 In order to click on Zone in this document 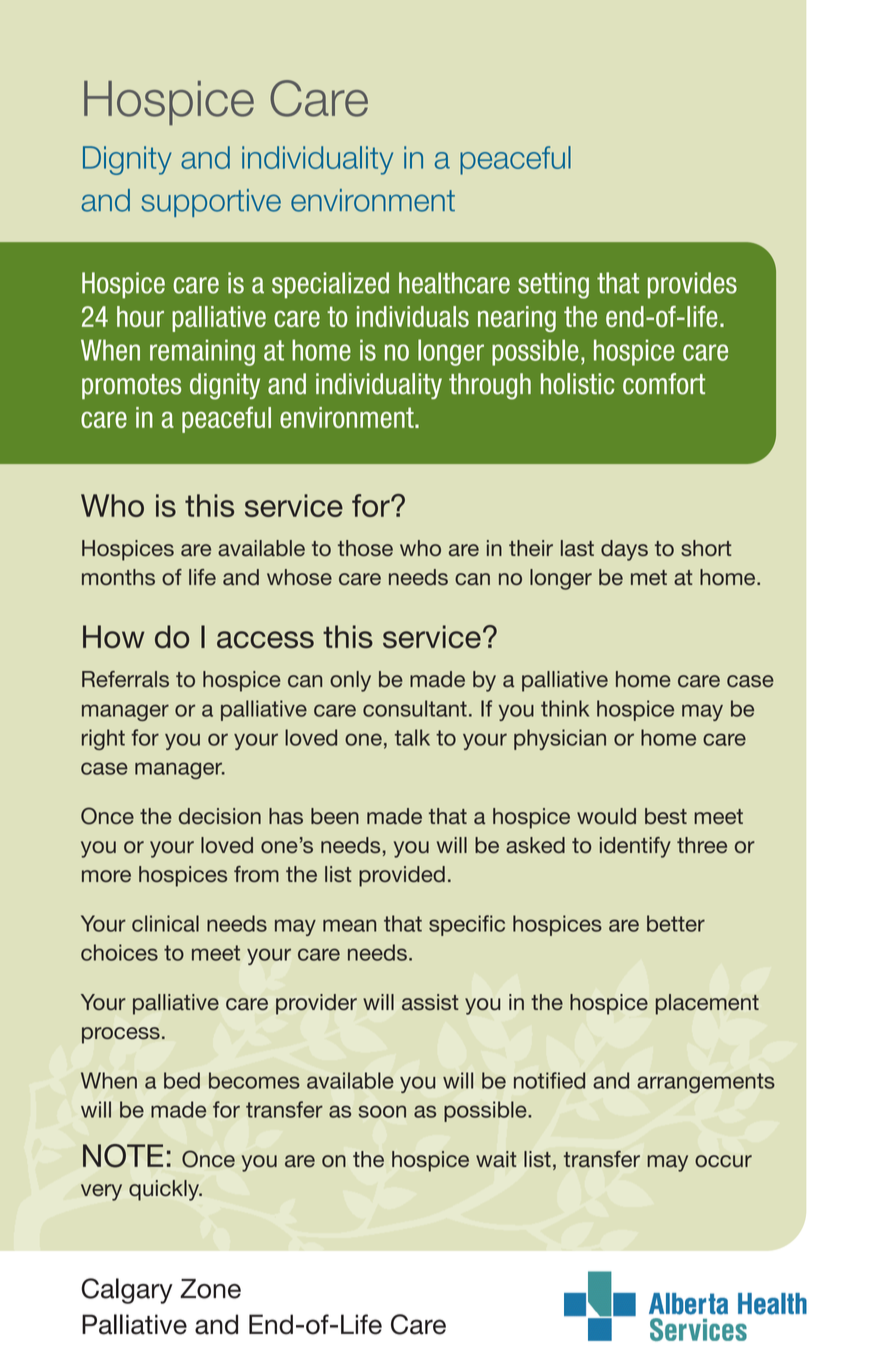, I will do `click(210, 1289)`.
